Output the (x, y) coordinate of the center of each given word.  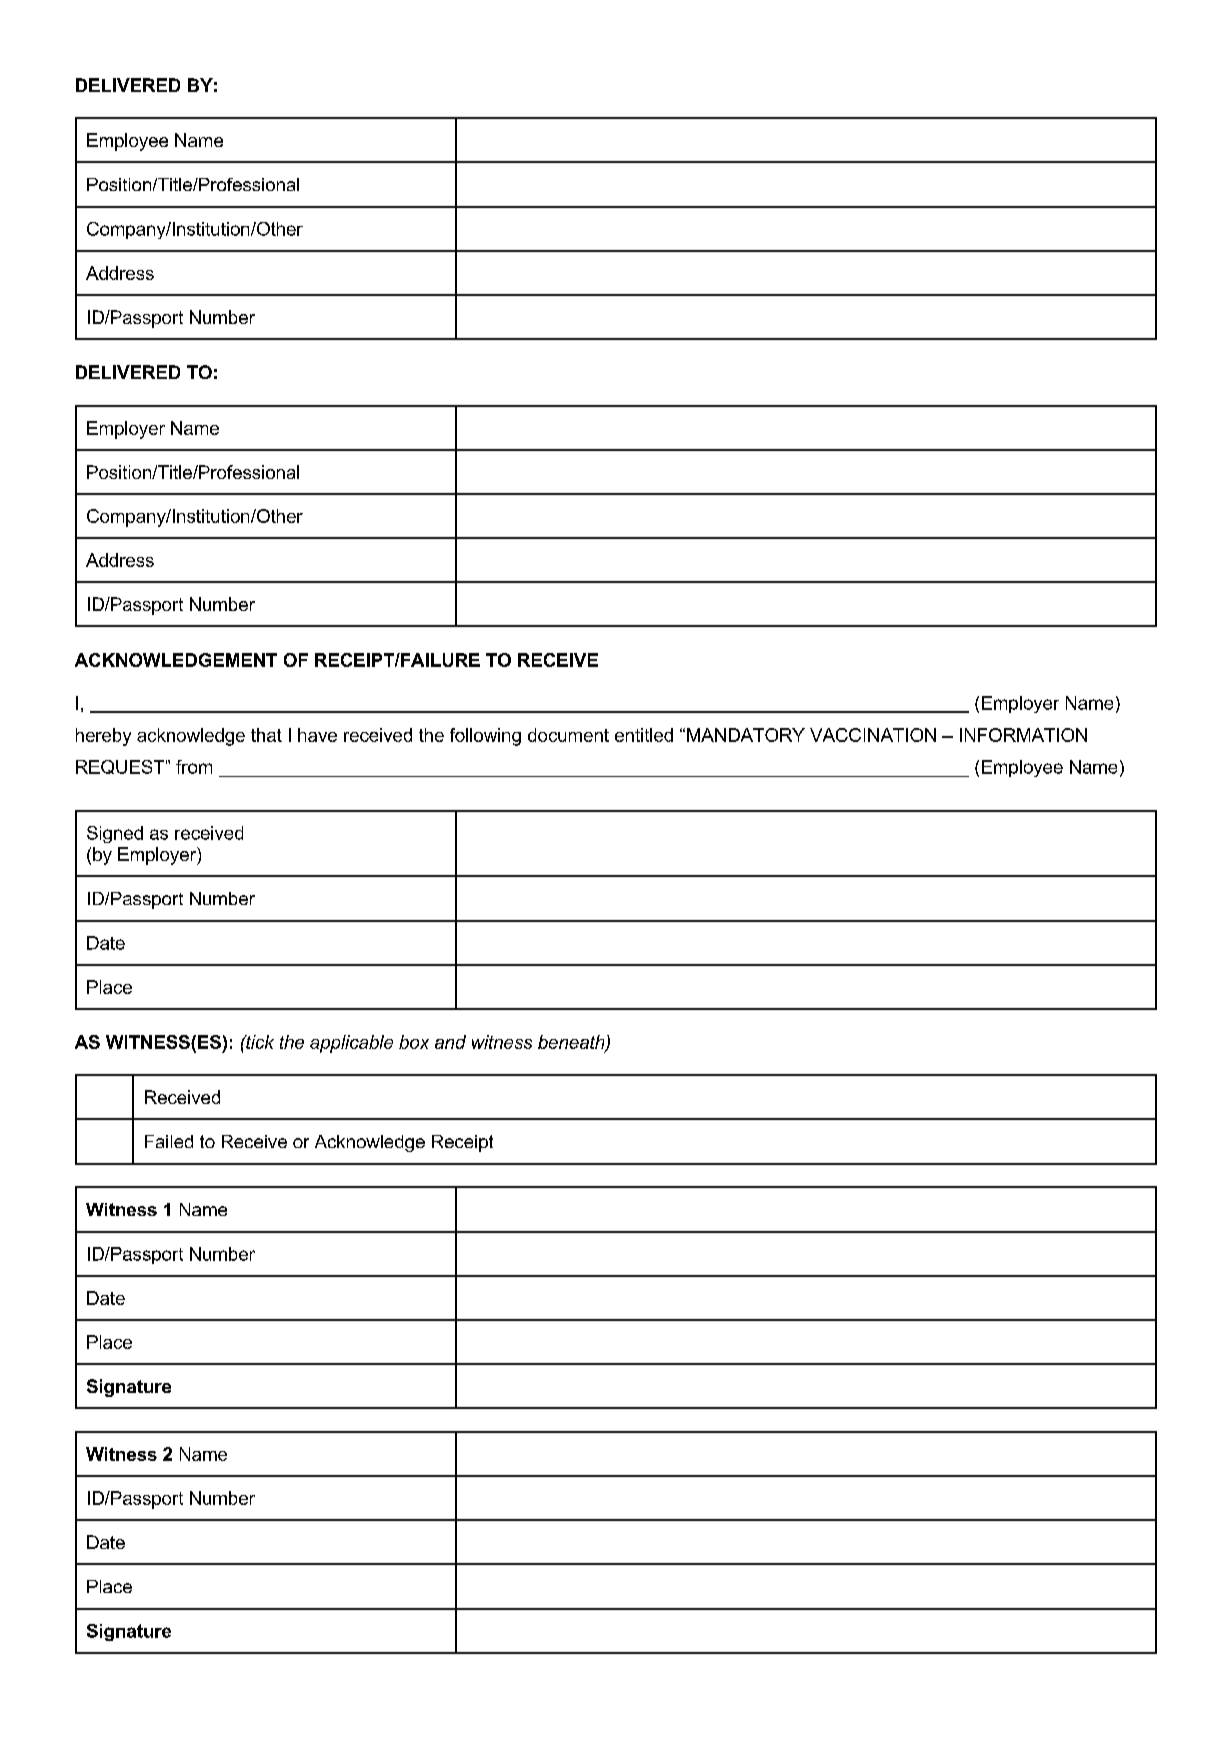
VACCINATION (873, 735)
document (568, 735)
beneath (572, 1043)
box (414, 1042)
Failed (169, 1141)
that (266, 735)
